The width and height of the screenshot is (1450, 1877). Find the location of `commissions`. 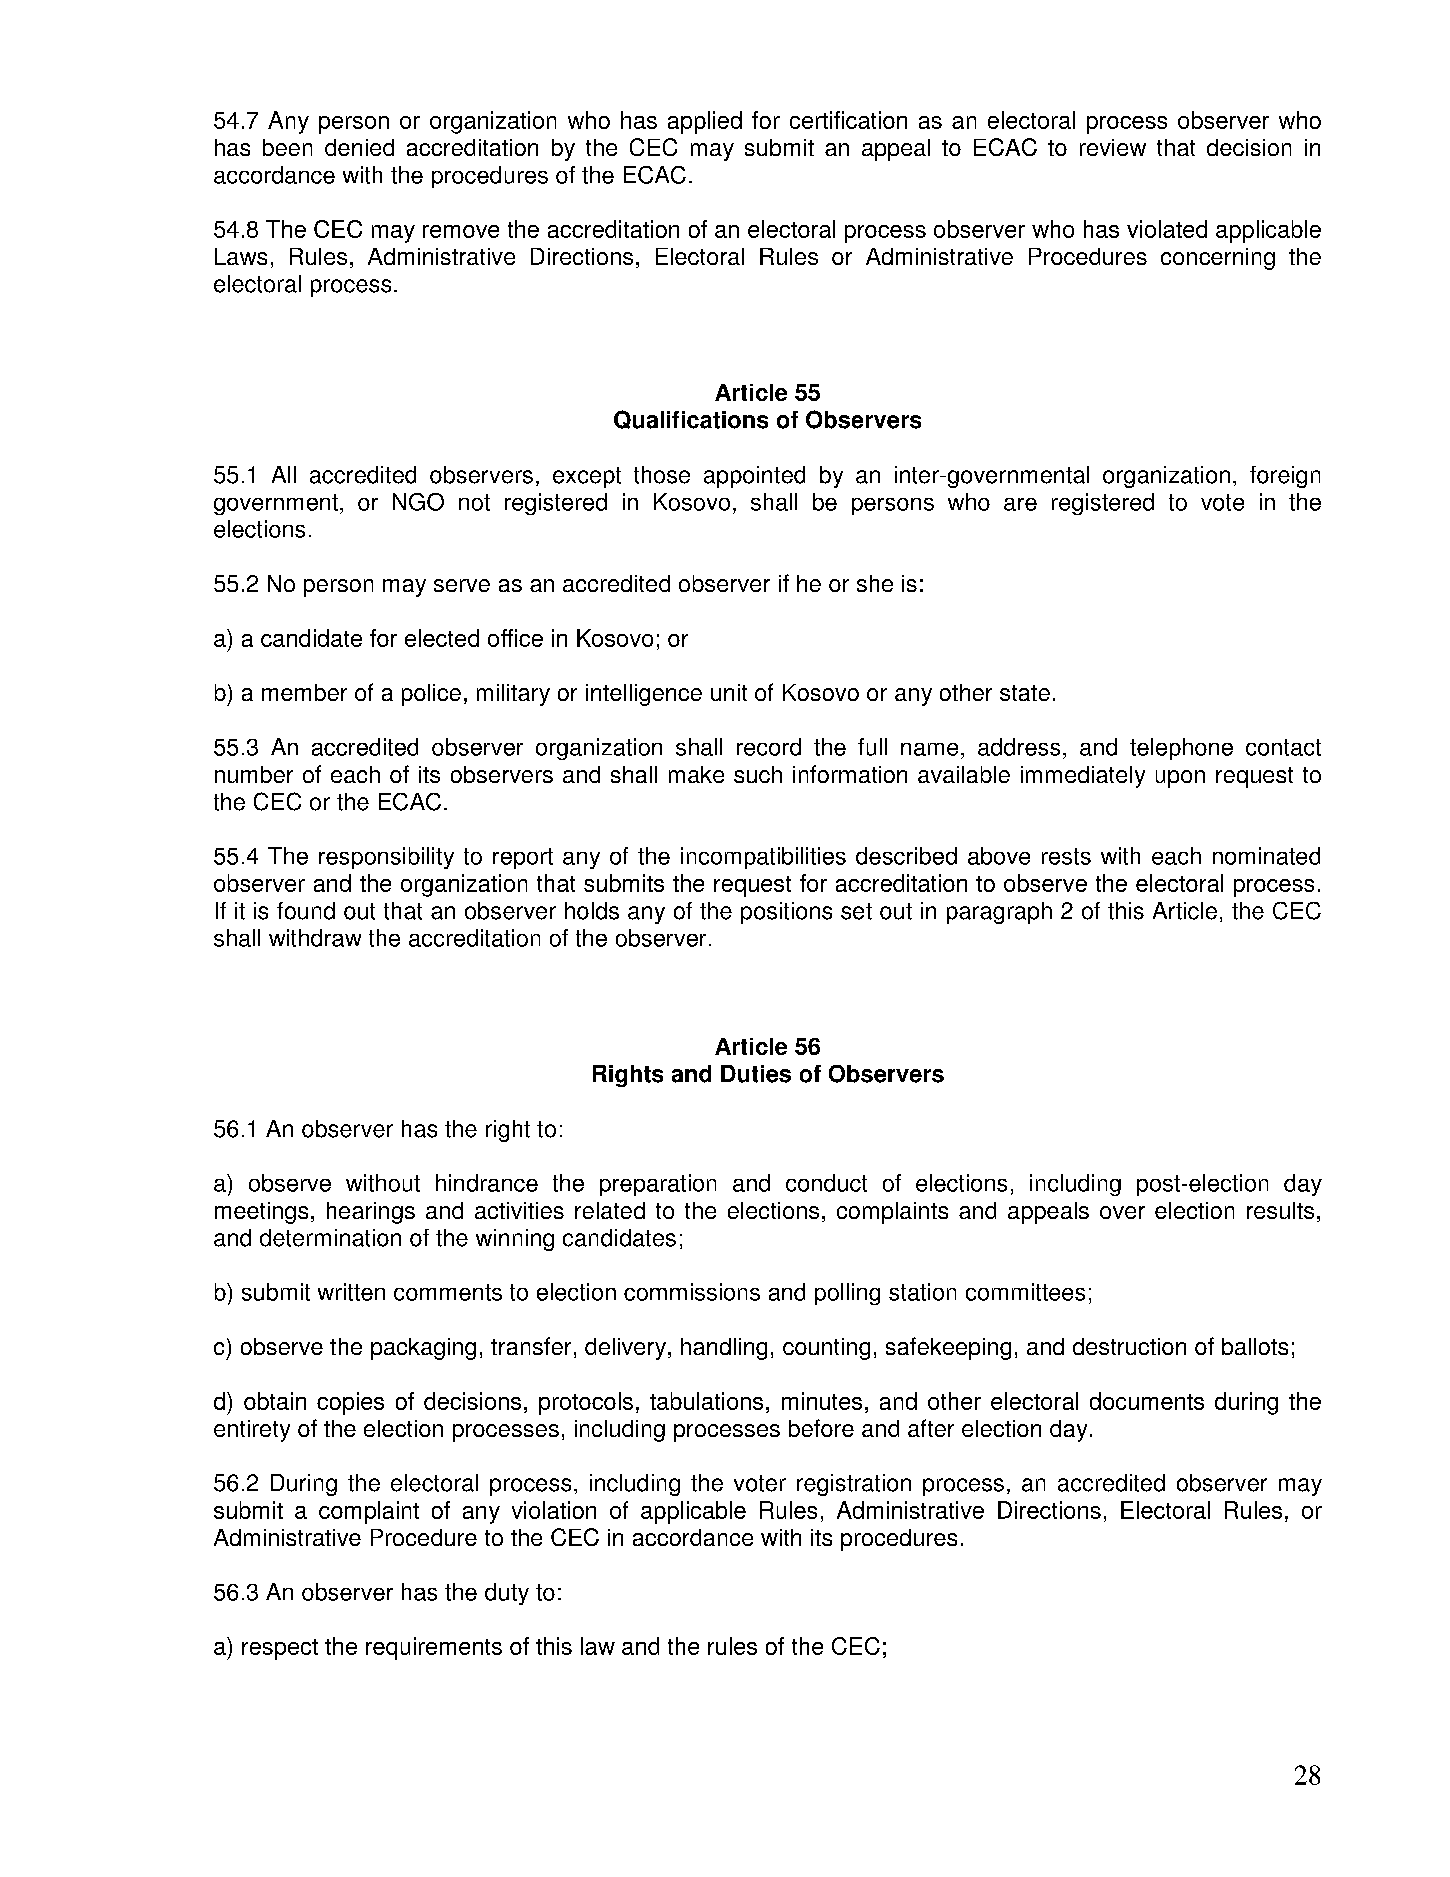

commissions is located at coordinates (692, 1292).
